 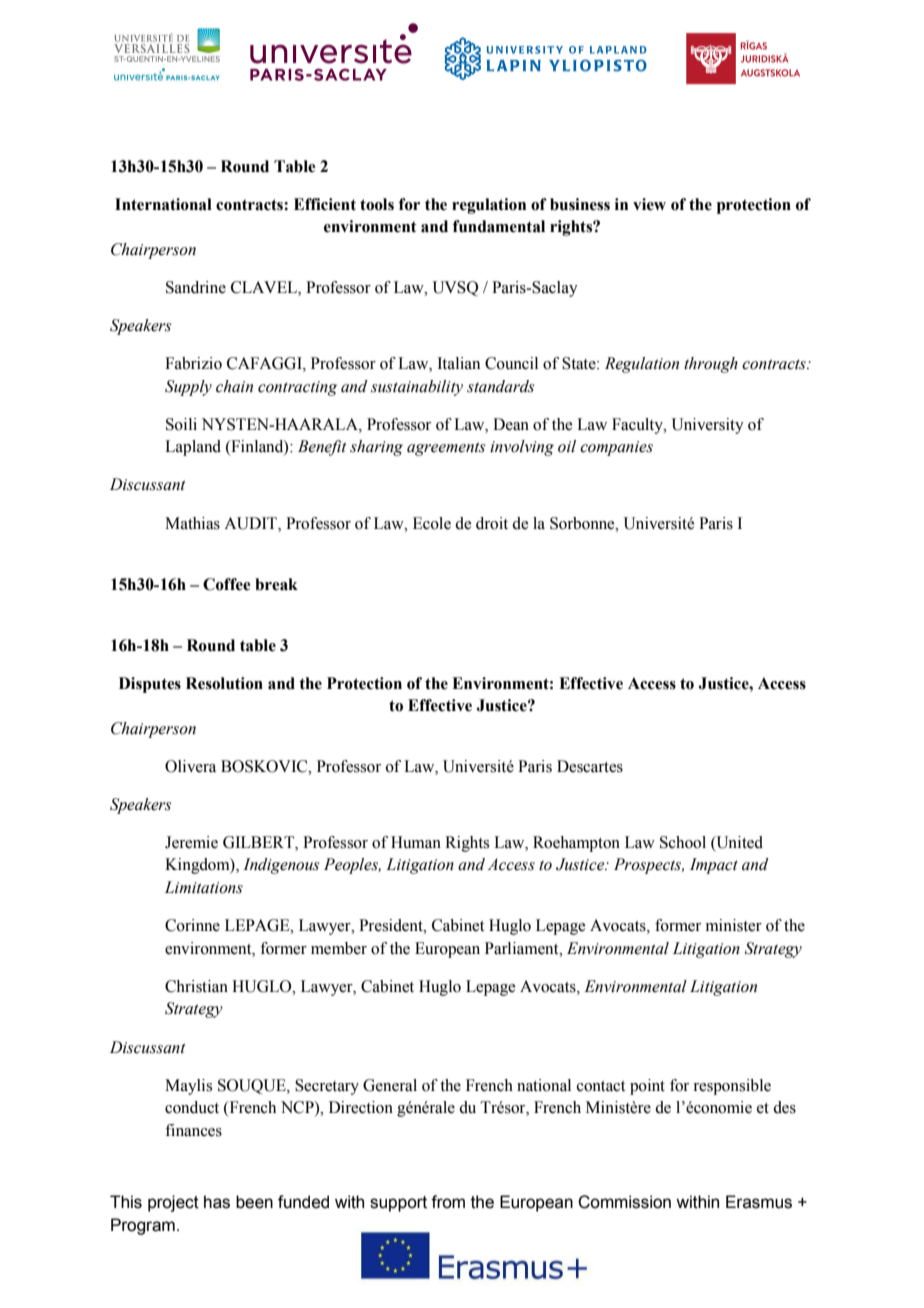 I want to click on Human, so click(x=416, y=842).
